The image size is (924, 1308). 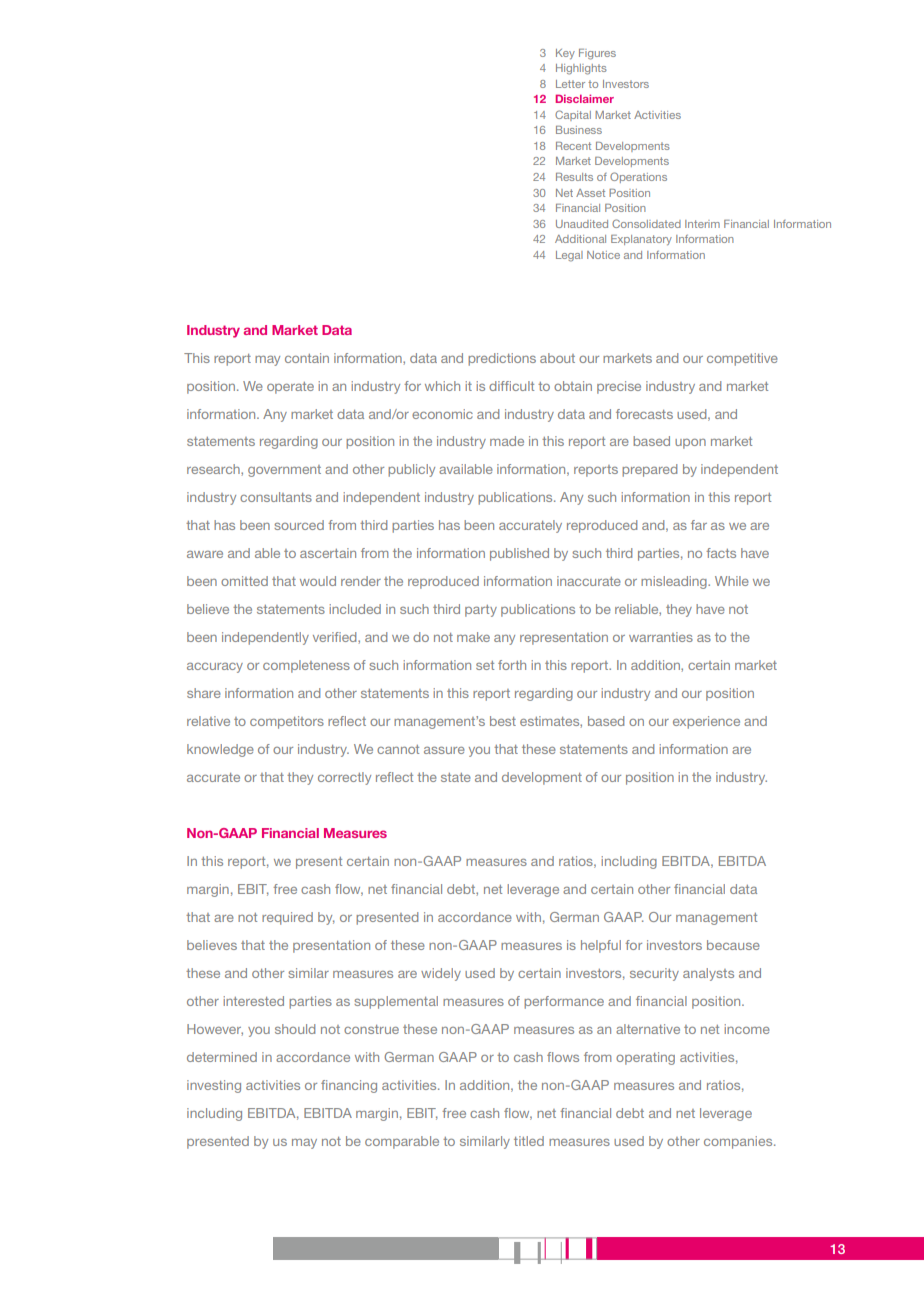 I want to click on contain, so click(x=307, y=358).
